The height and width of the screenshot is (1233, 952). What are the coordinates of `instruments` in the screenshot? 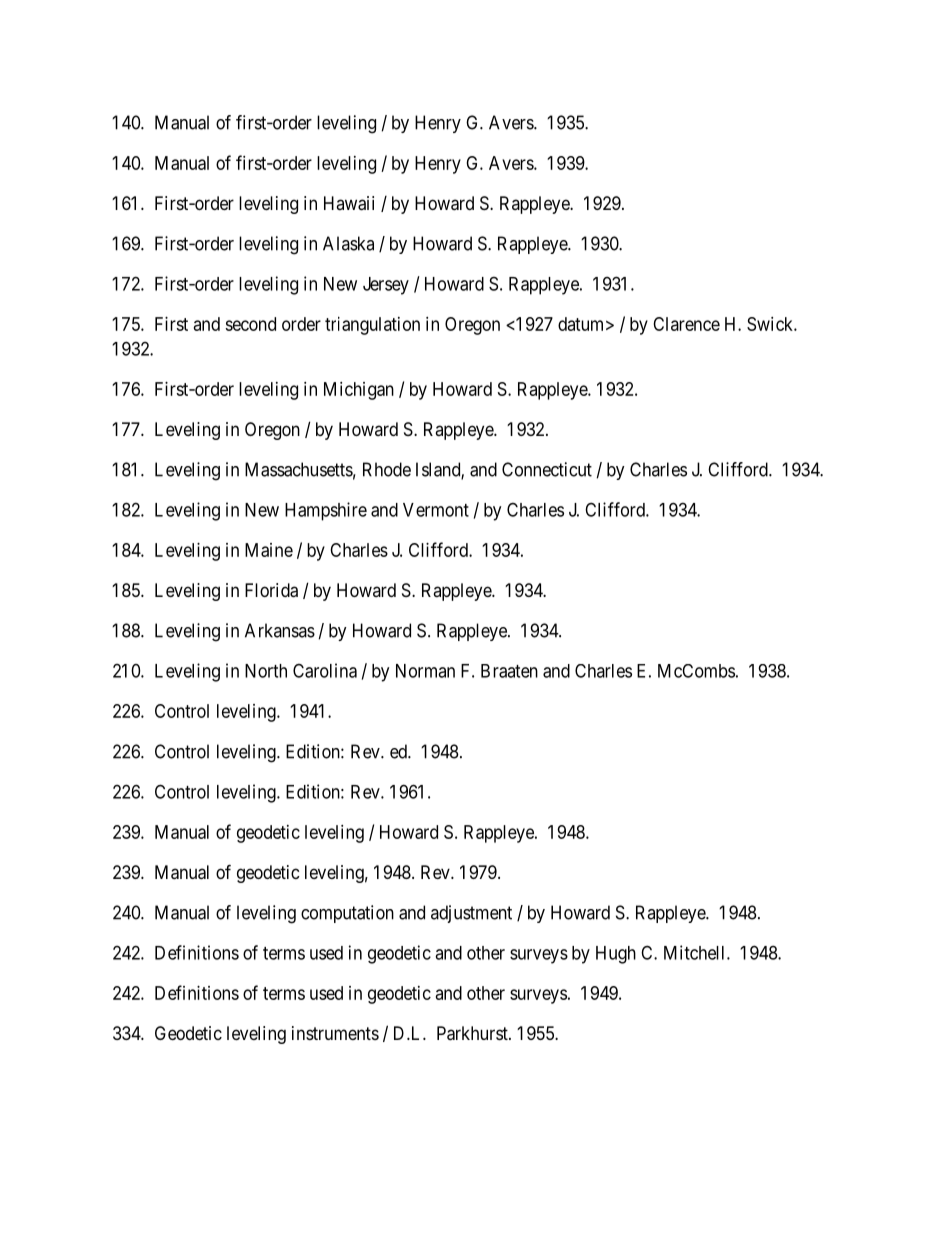 It's located at (335, 1033).
